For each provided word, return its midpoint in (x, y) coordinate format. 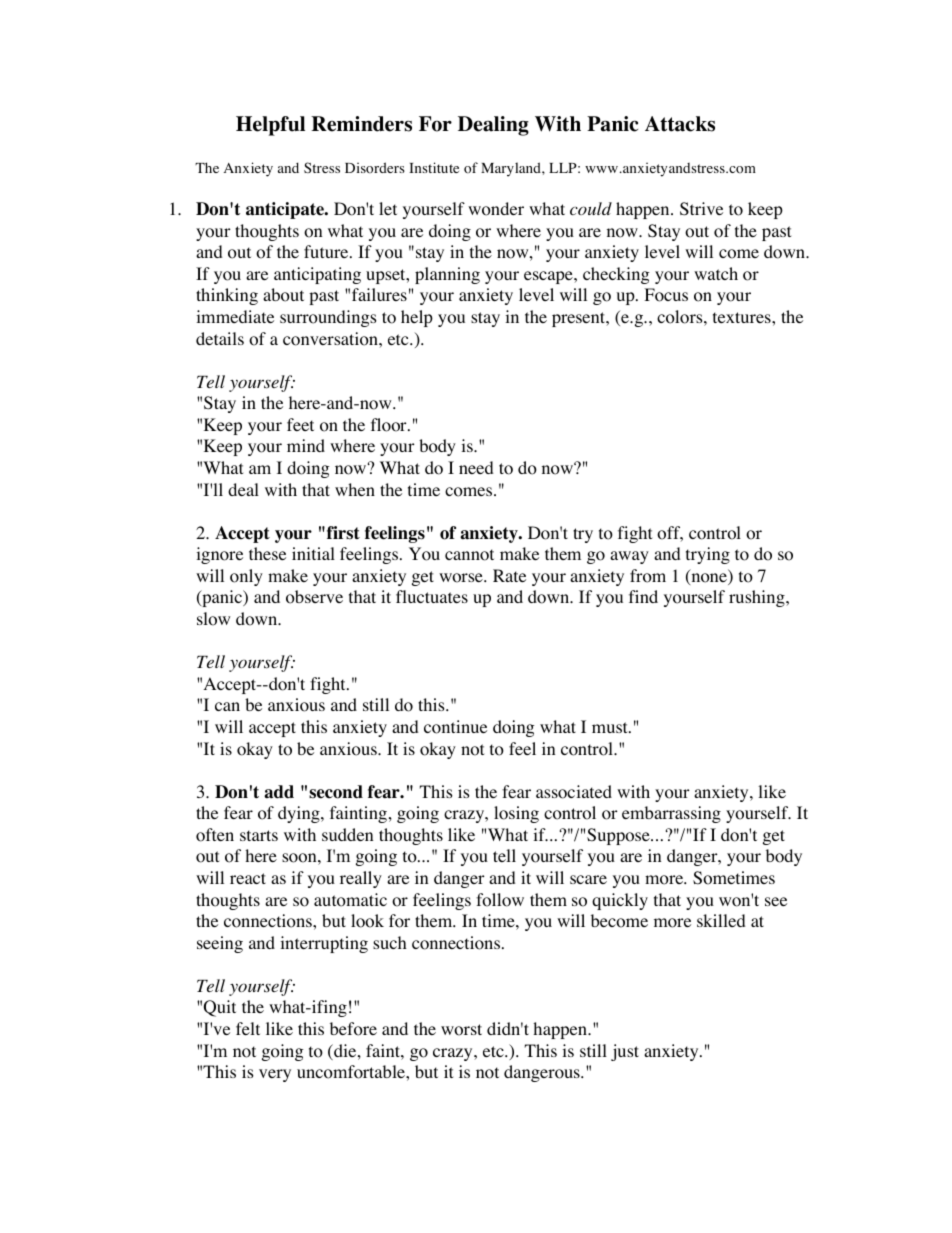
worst (461, 1030)
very (275, 1075)
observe (314, 597)
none (709, 579)
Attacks (680, 124)
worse (462, 578)
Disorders (375, 168)
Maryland (512, 169)
